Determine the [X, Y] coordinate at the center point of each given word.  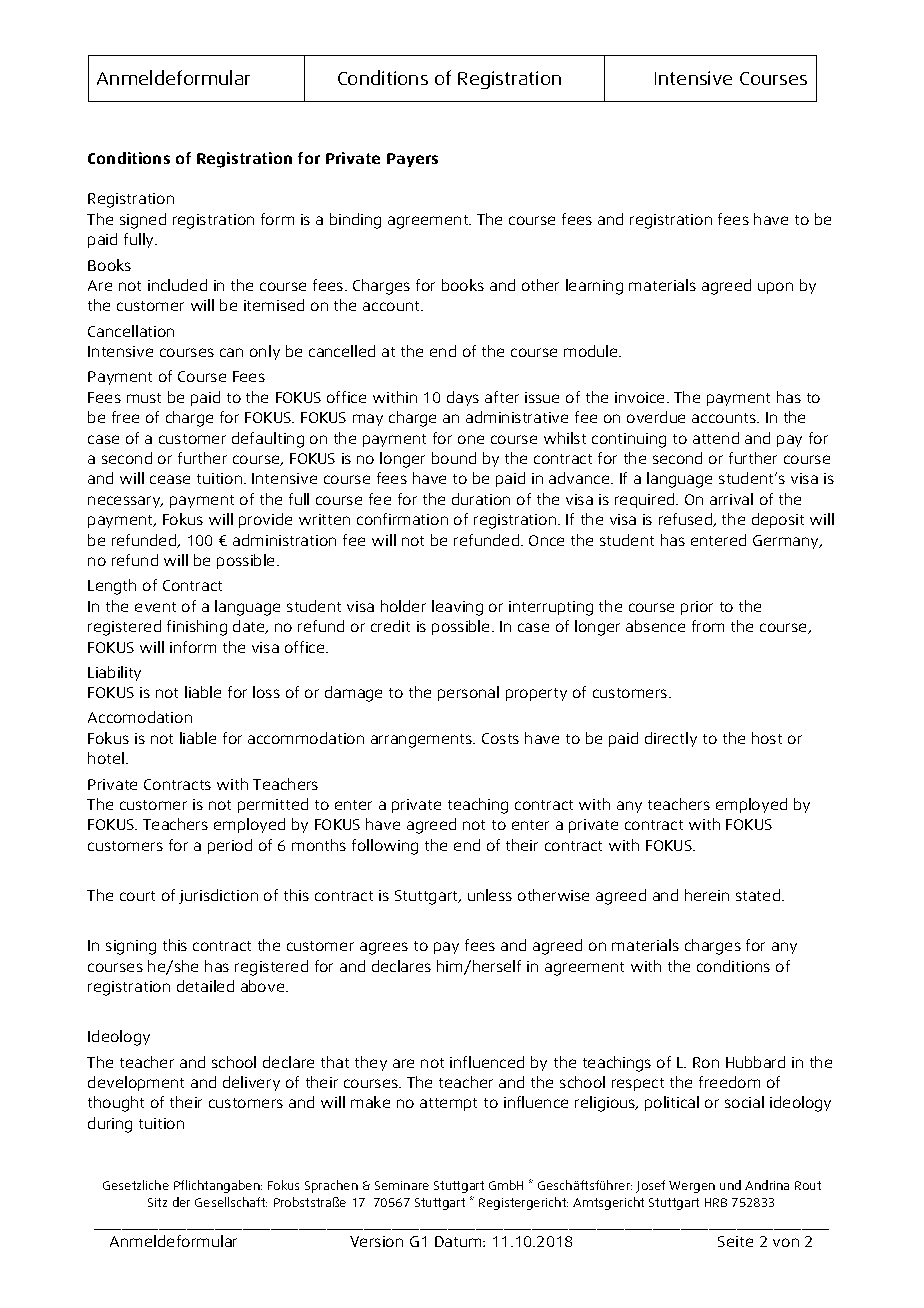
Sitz [157, 1202]
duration [481, 499]
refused [687, 520]
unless [490, 895]
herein [707, 895]
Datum [459, 1241]
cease [170, 479]
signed [143, 221]
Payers [412, 160]
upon [775, 288]
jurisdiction [218, 896]
